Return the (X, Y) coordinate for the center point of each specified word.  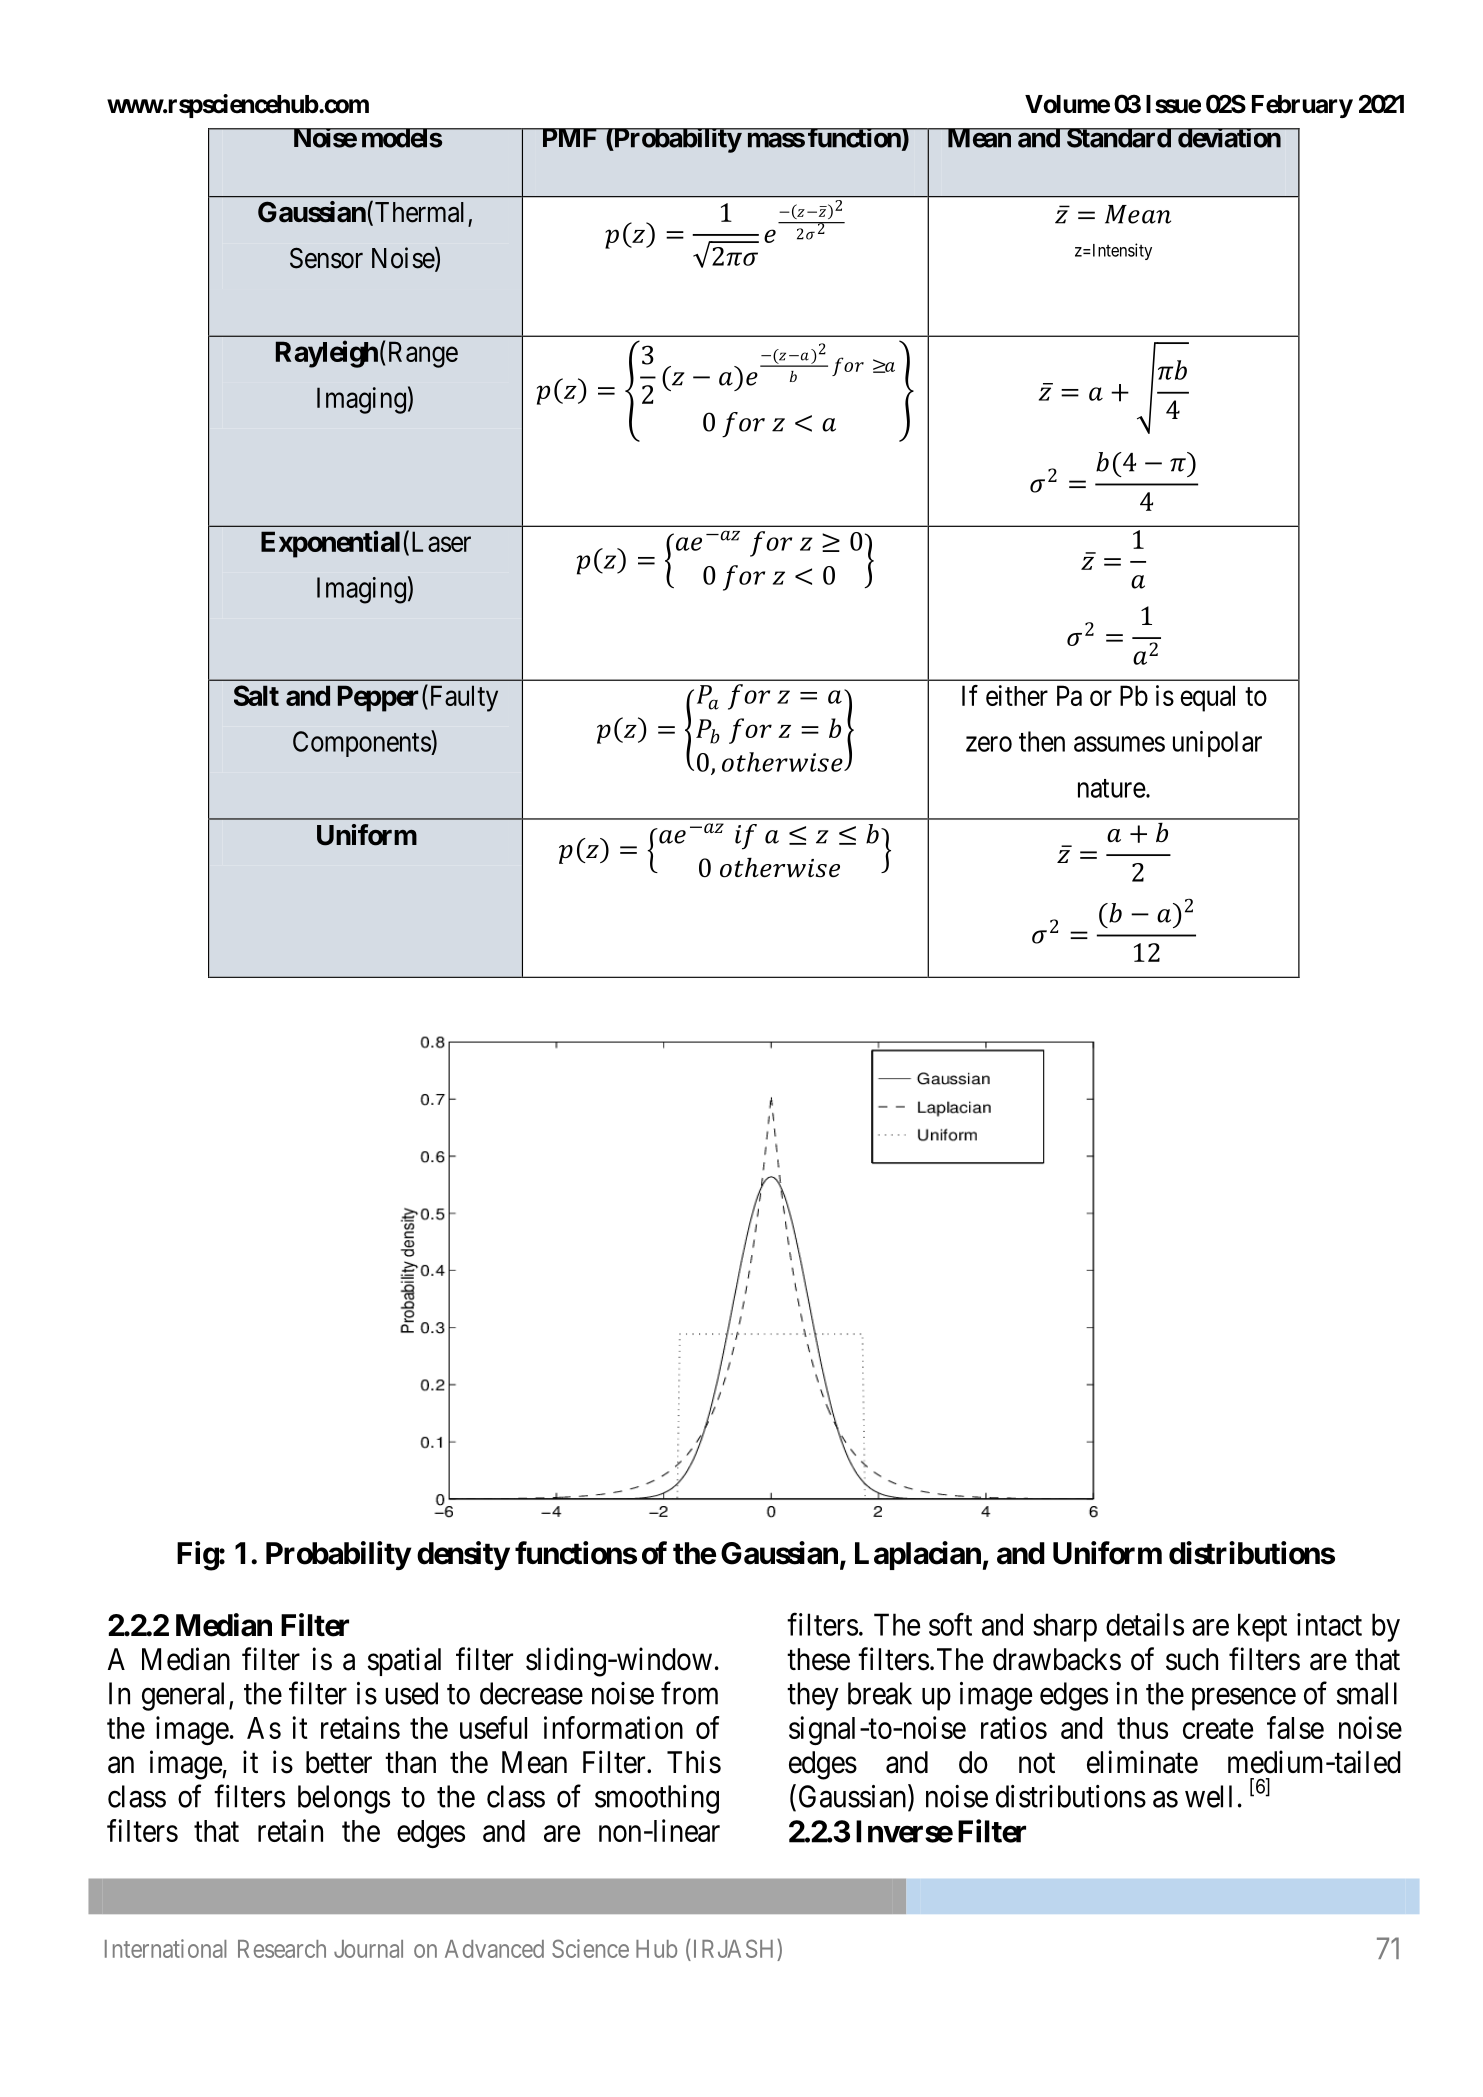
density (463, 1555)
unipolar (1217, 744)
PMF (569, 138)
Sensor (326, 258)
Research (282, 1949)
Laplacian (918, 1555)
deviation (1228, 138)
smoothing (657, 1799)
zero (989, 744)
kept (1262, 1627)
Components (362, 743)
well (1208, 1796)
